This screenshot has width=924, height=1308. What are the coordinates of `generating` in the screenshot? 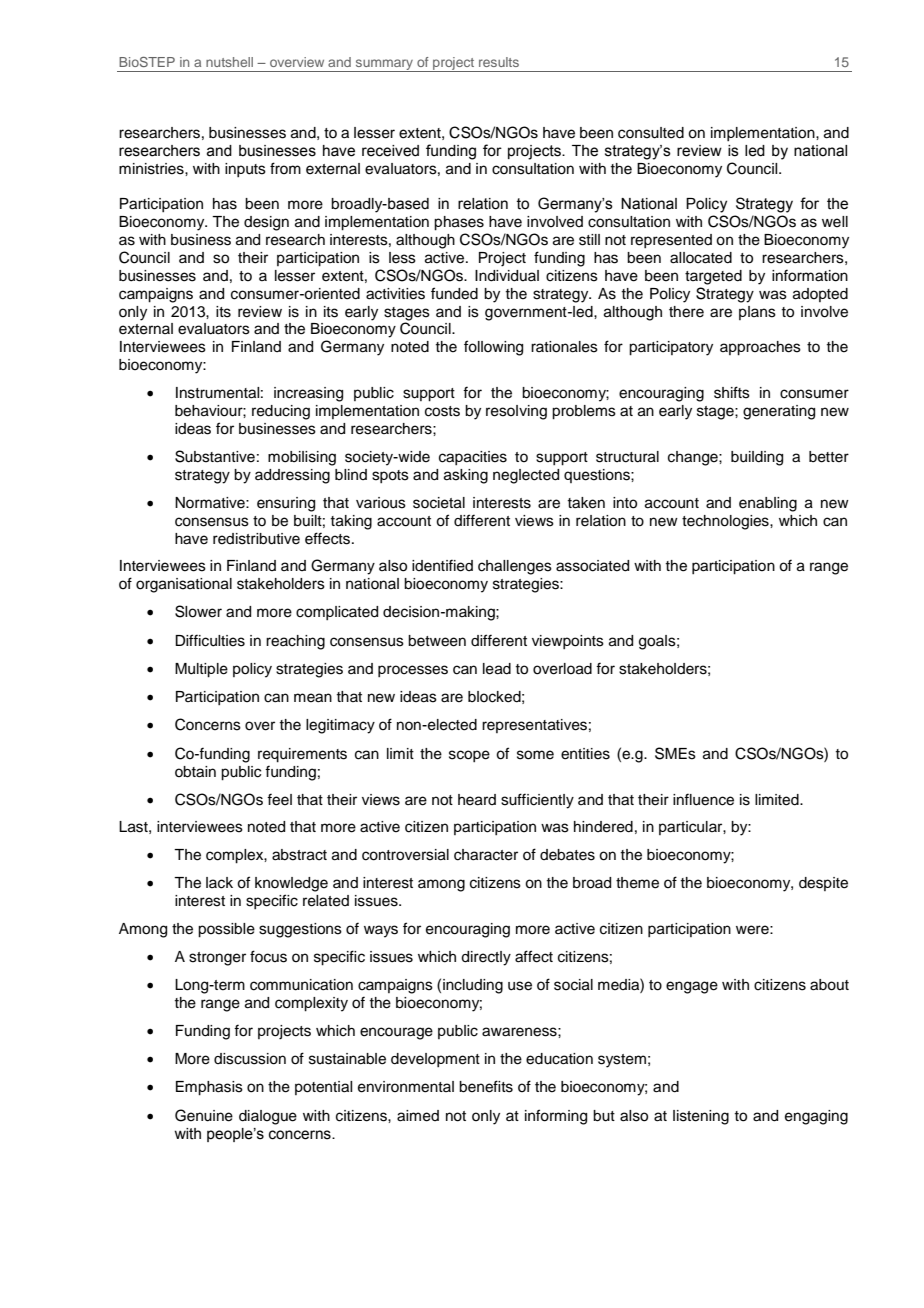 It's located at (779, 412).
